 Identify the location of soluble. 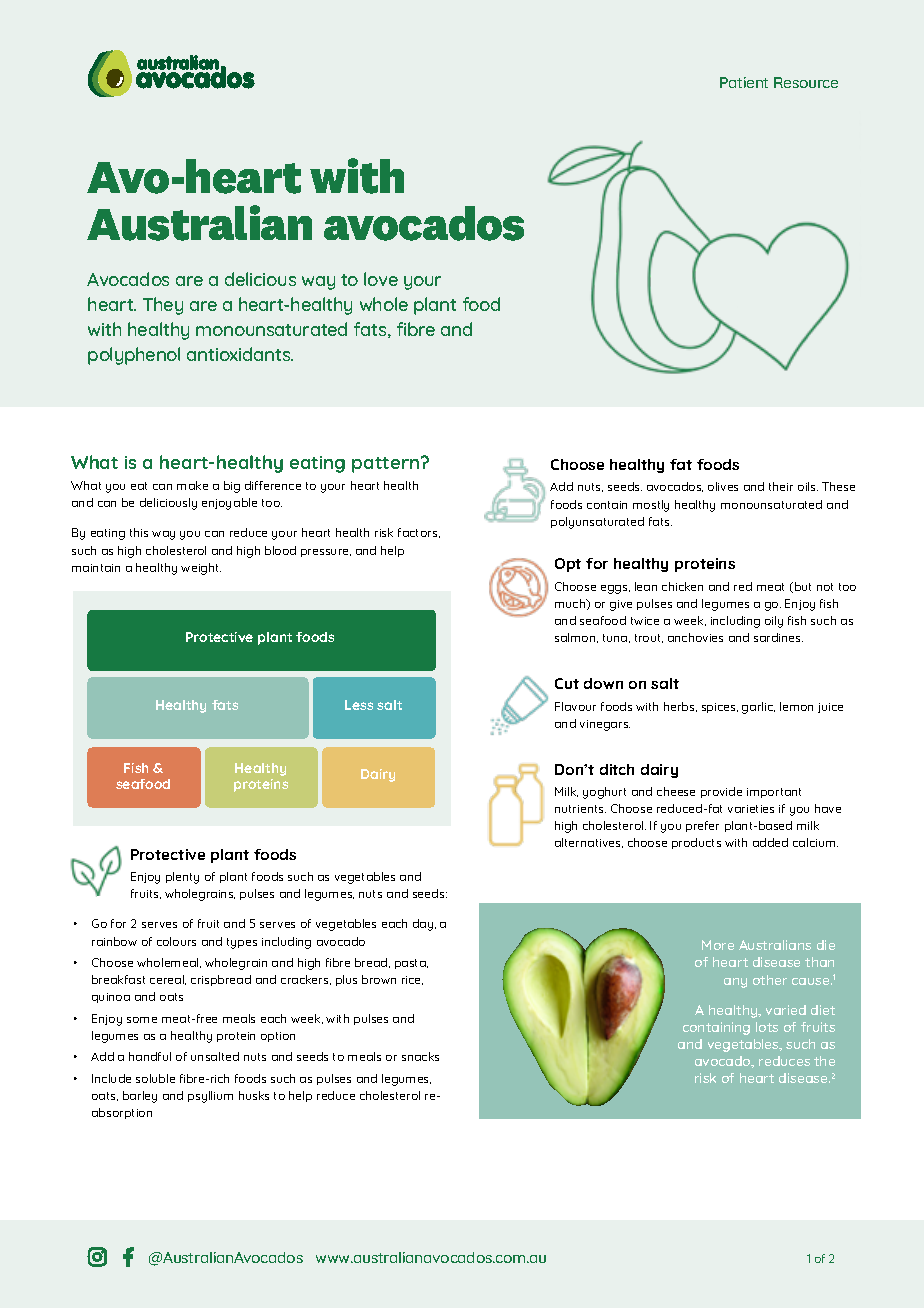
(155, 1078).
